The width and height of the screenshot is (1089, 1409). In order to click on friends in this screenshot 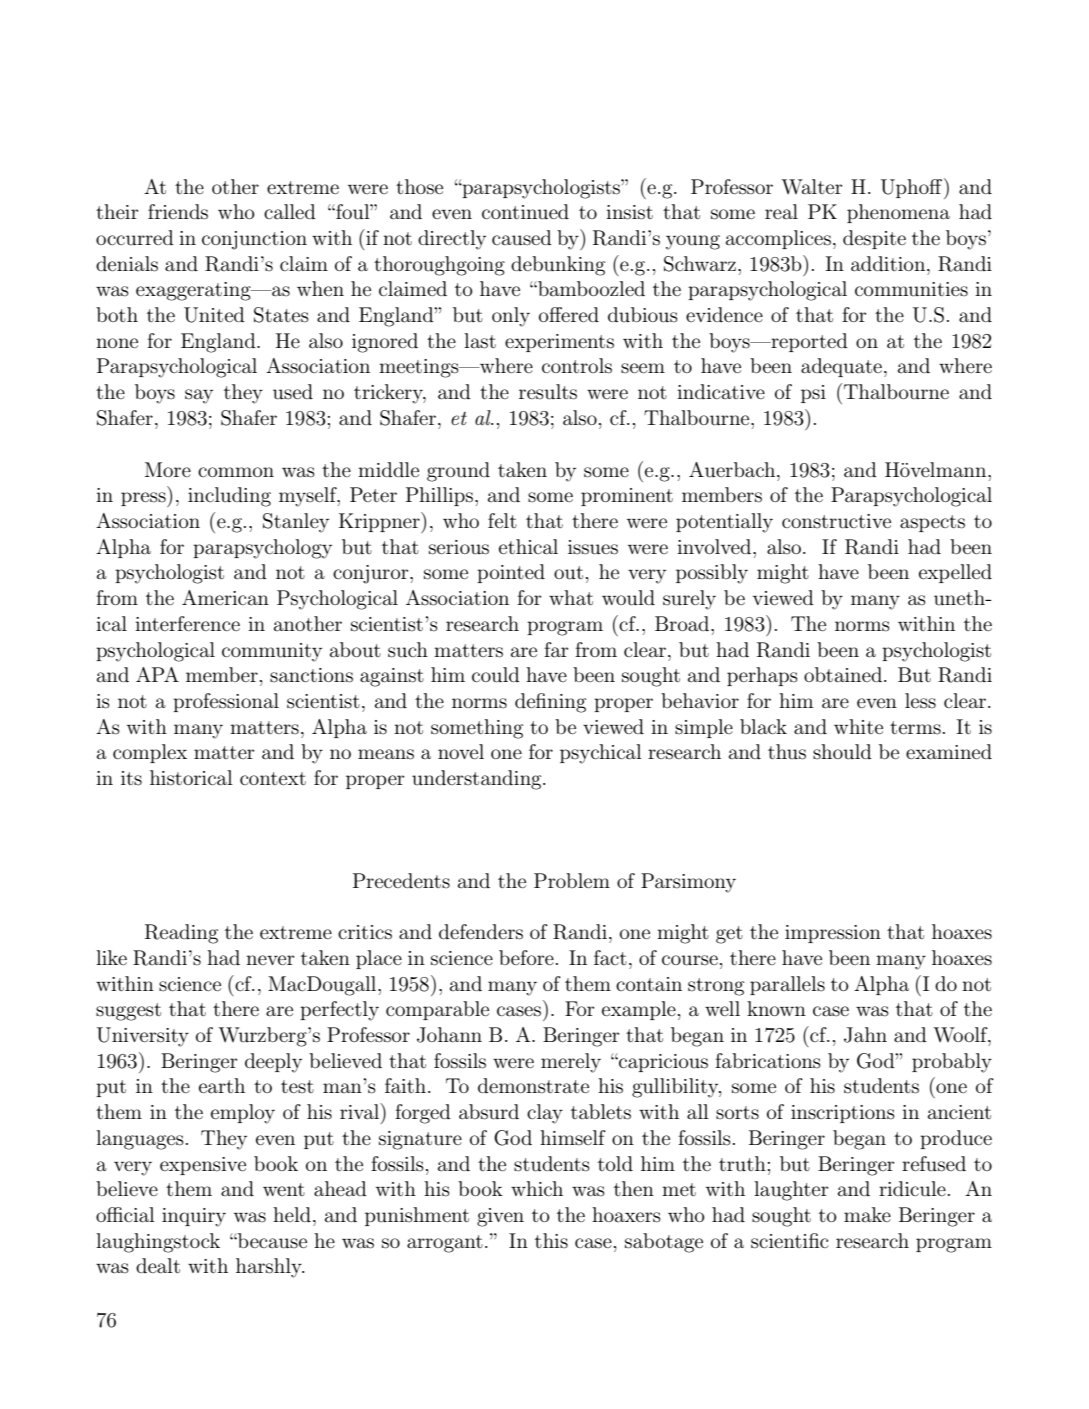, I will do `click(178, 212)`.
